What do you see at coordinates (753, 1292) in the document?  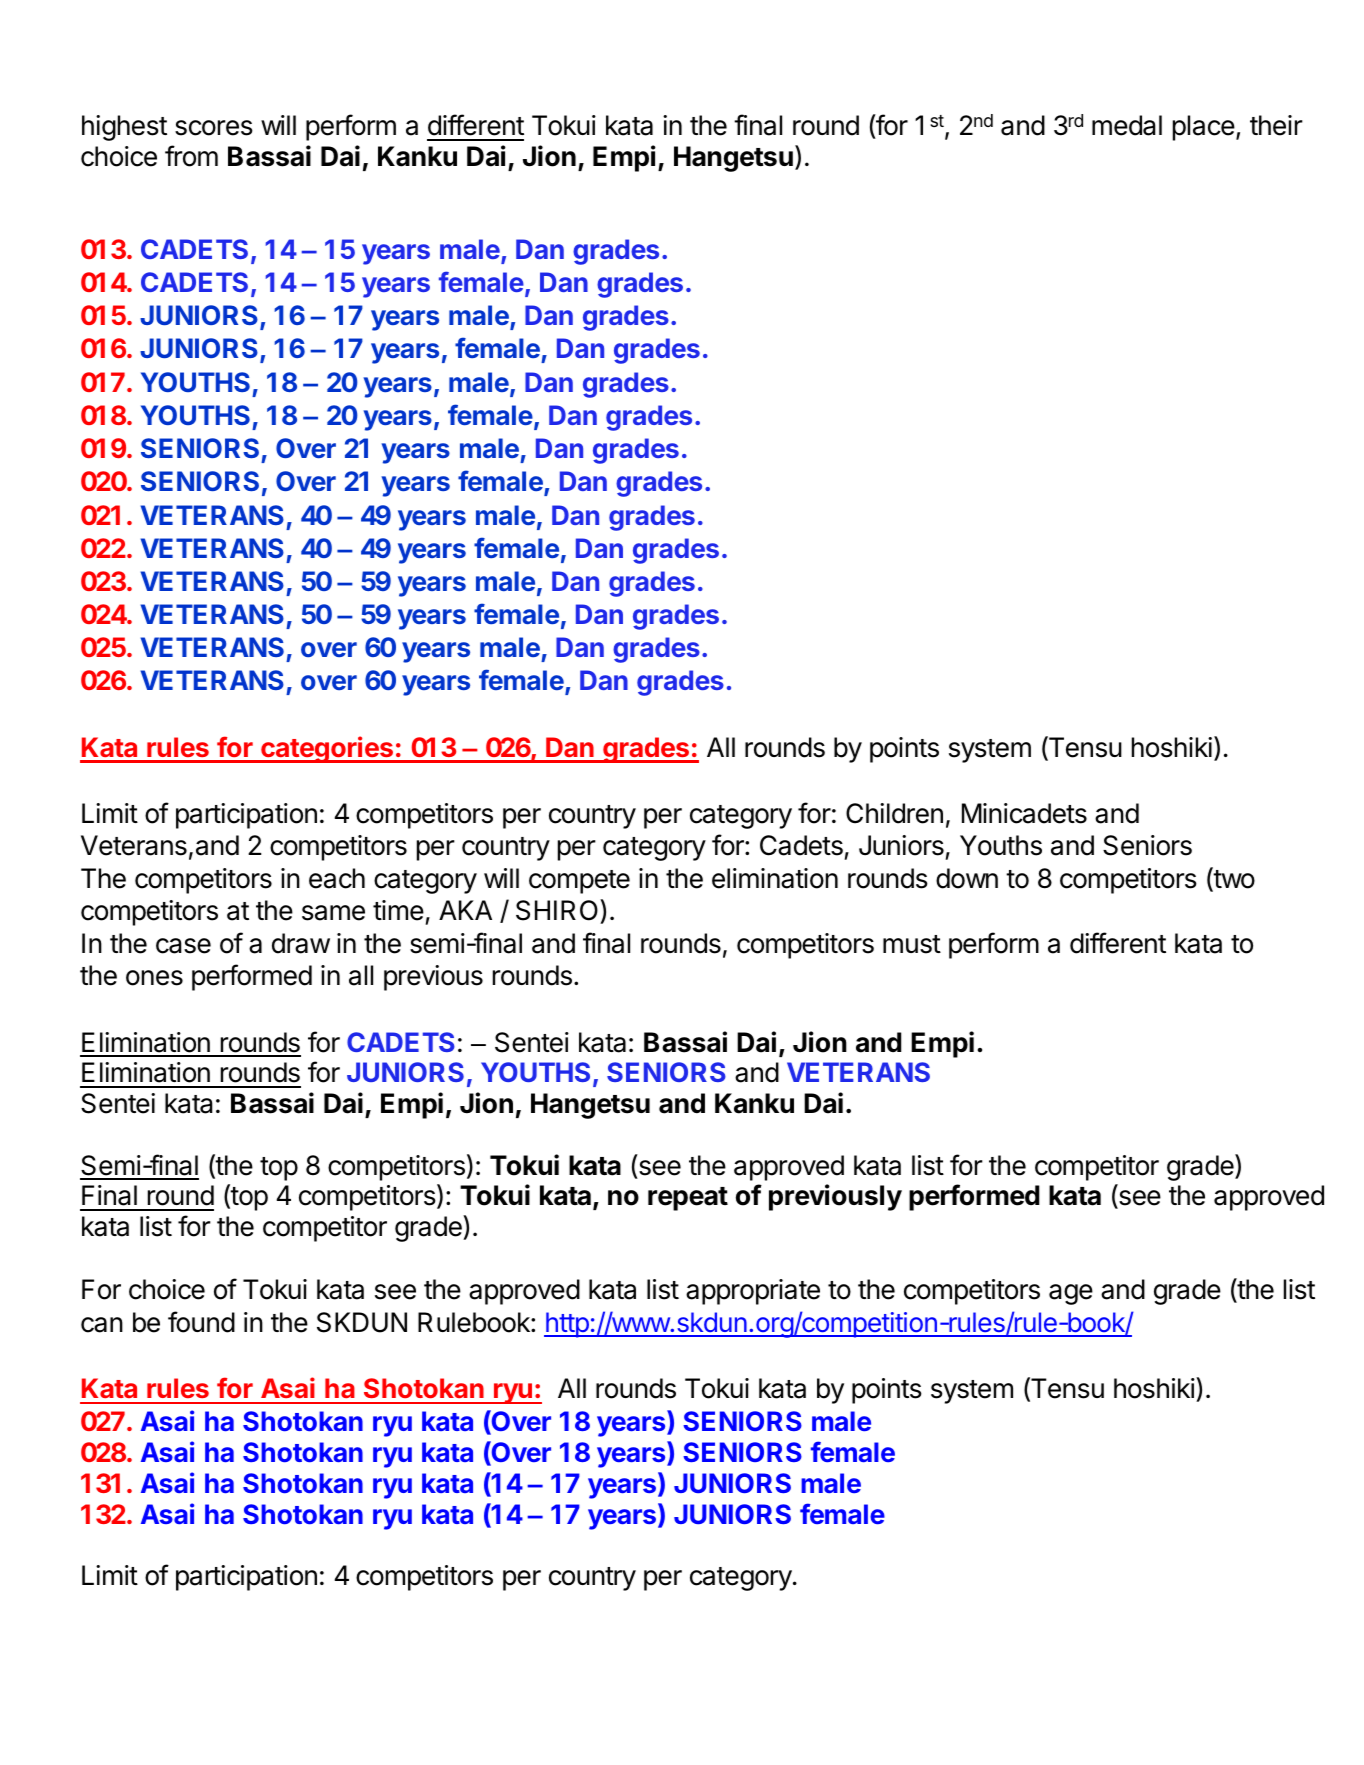 I see `appropriate` at bounding box center [753, 1292].
